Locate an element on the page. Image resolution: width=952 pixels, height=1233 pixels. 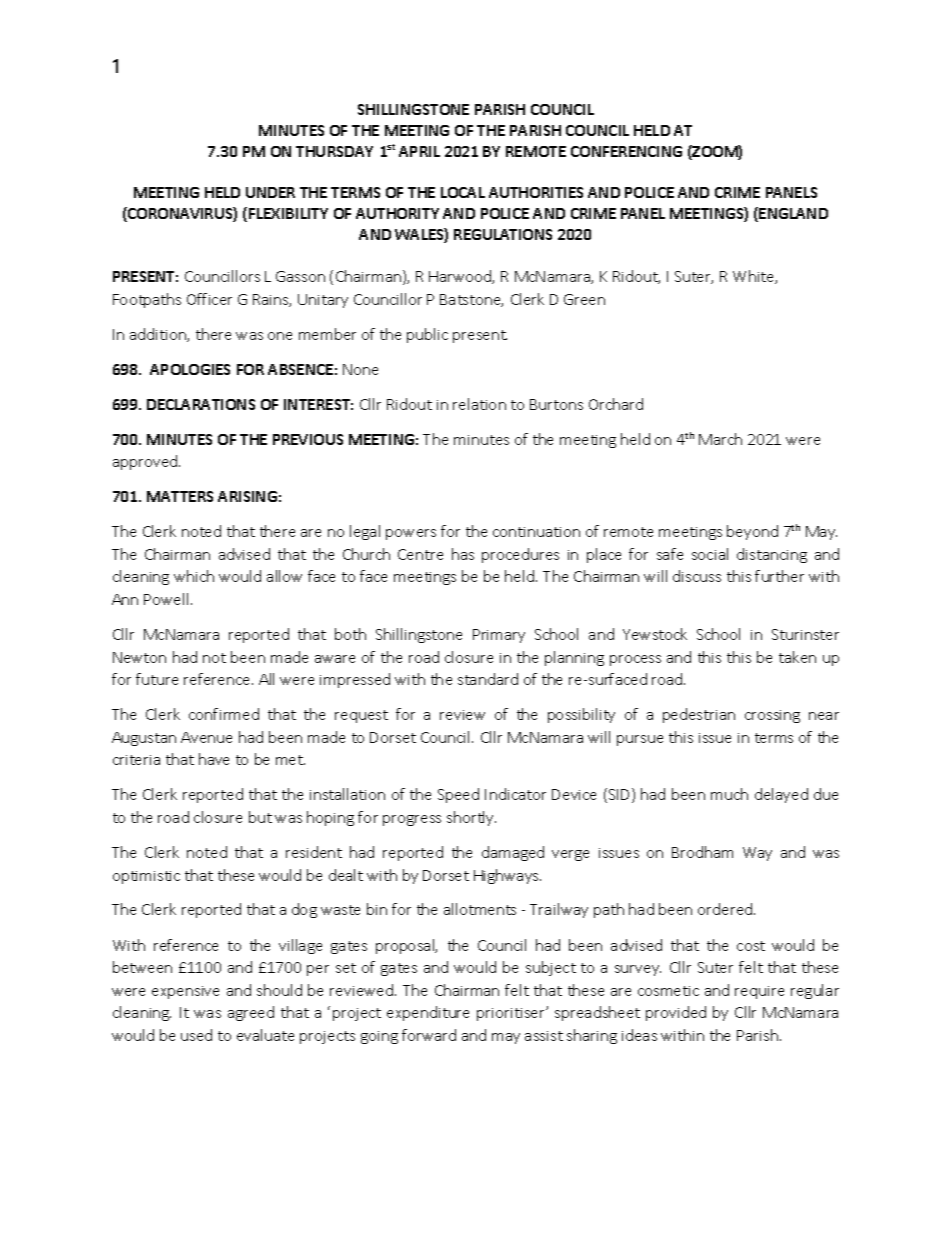
ENGLAND is located at coordinates (793, 213).
